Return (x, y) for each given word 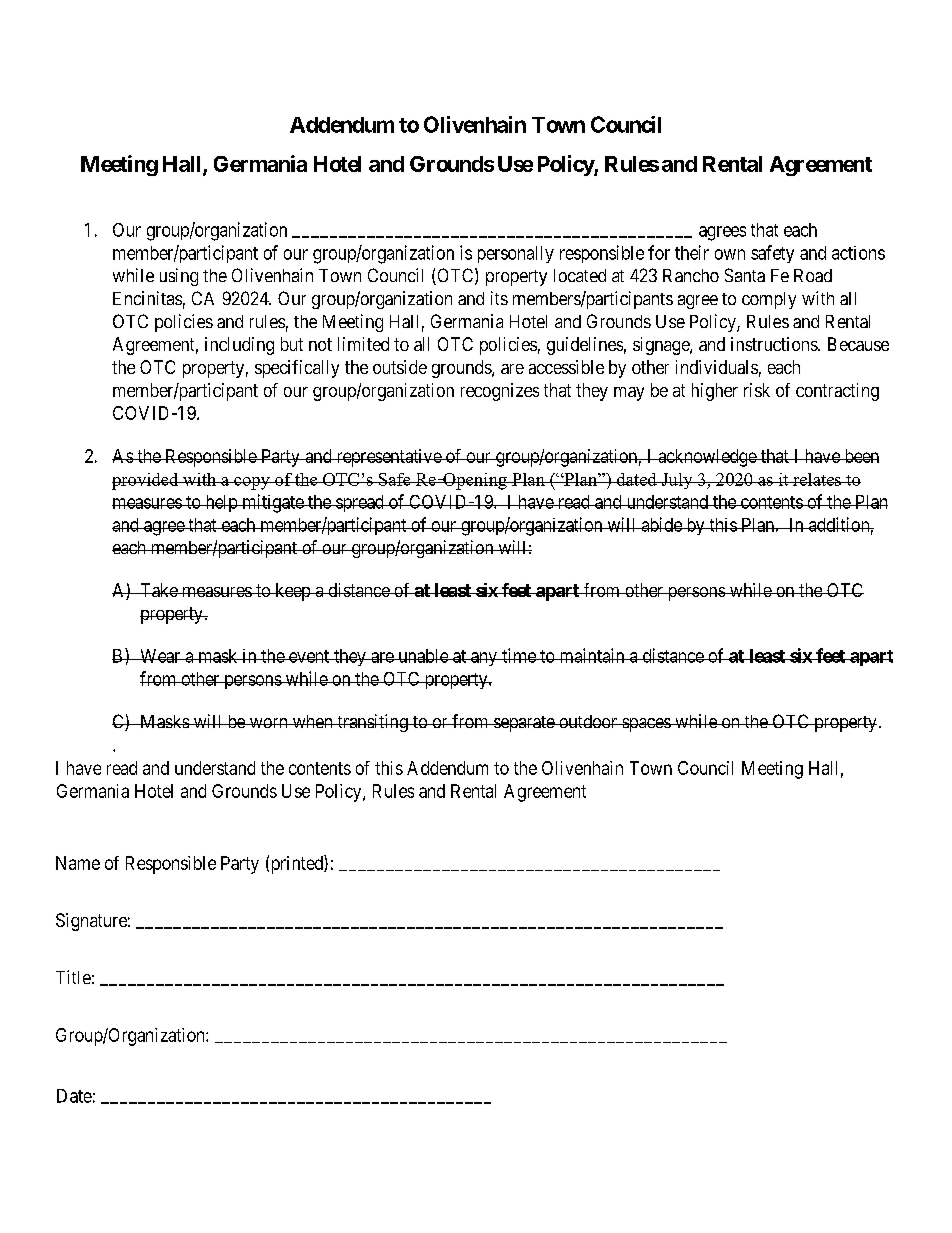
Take (158, 590)
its (499, 298)
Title (73, 977)
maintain (592, 655)
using (179, 277)
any (484, 659)
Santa (745, 275)
